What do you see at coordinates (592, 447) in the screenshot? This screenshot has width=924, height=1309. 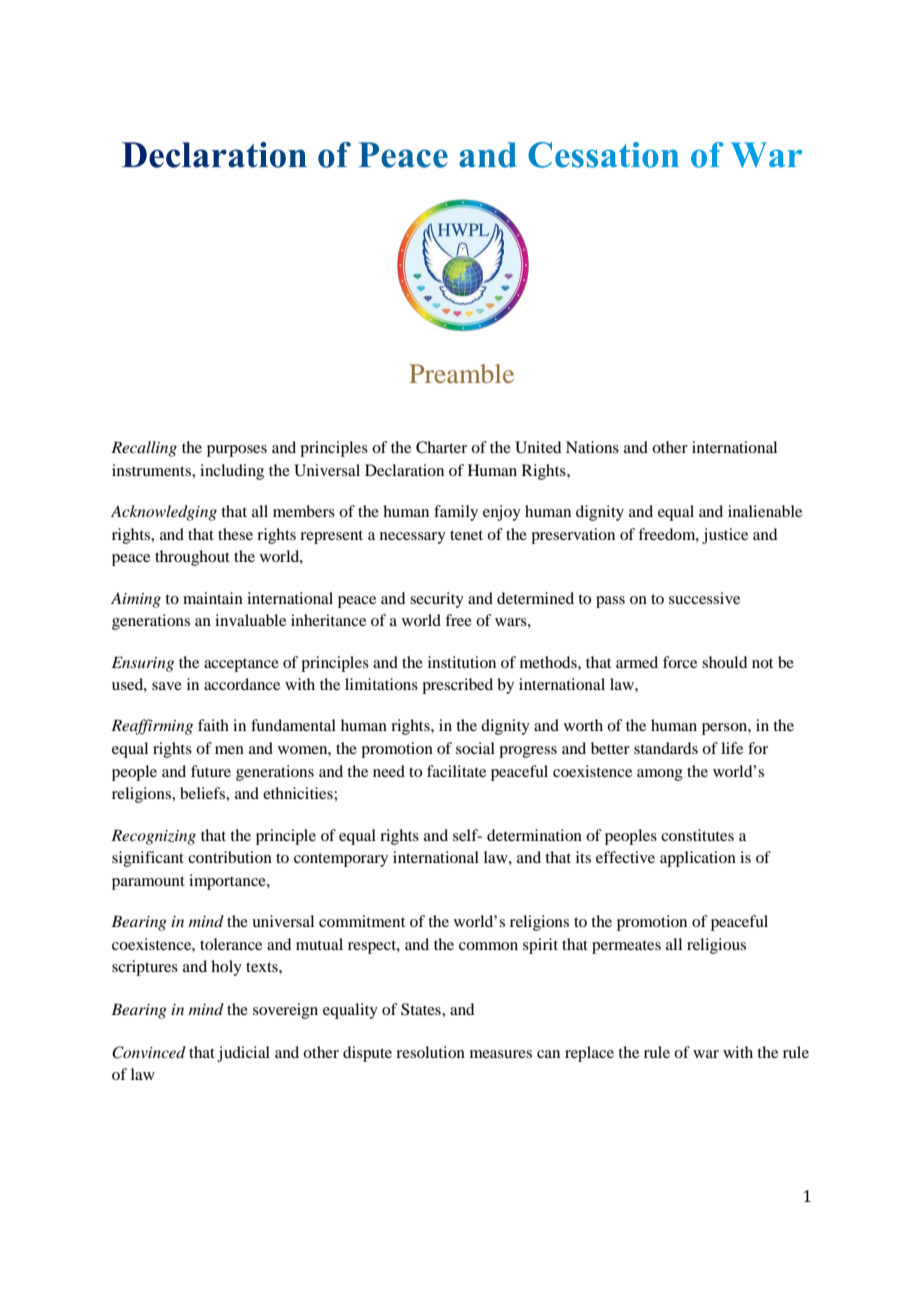 I see `Nations` at bounding box center [592, 447].
